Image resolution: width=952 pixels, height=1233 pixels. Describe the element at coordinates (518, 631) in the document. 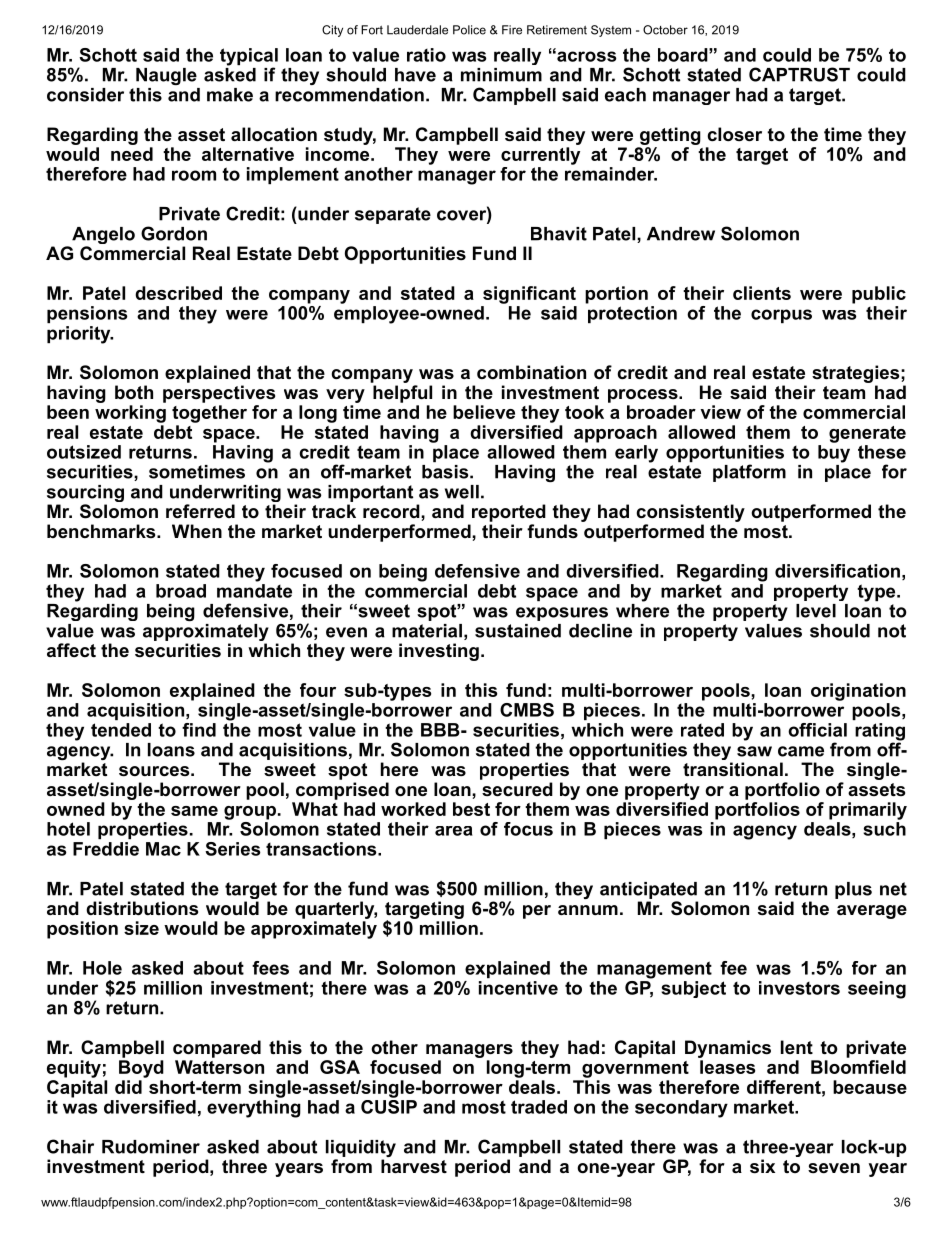

I see `sustained` at that location.
